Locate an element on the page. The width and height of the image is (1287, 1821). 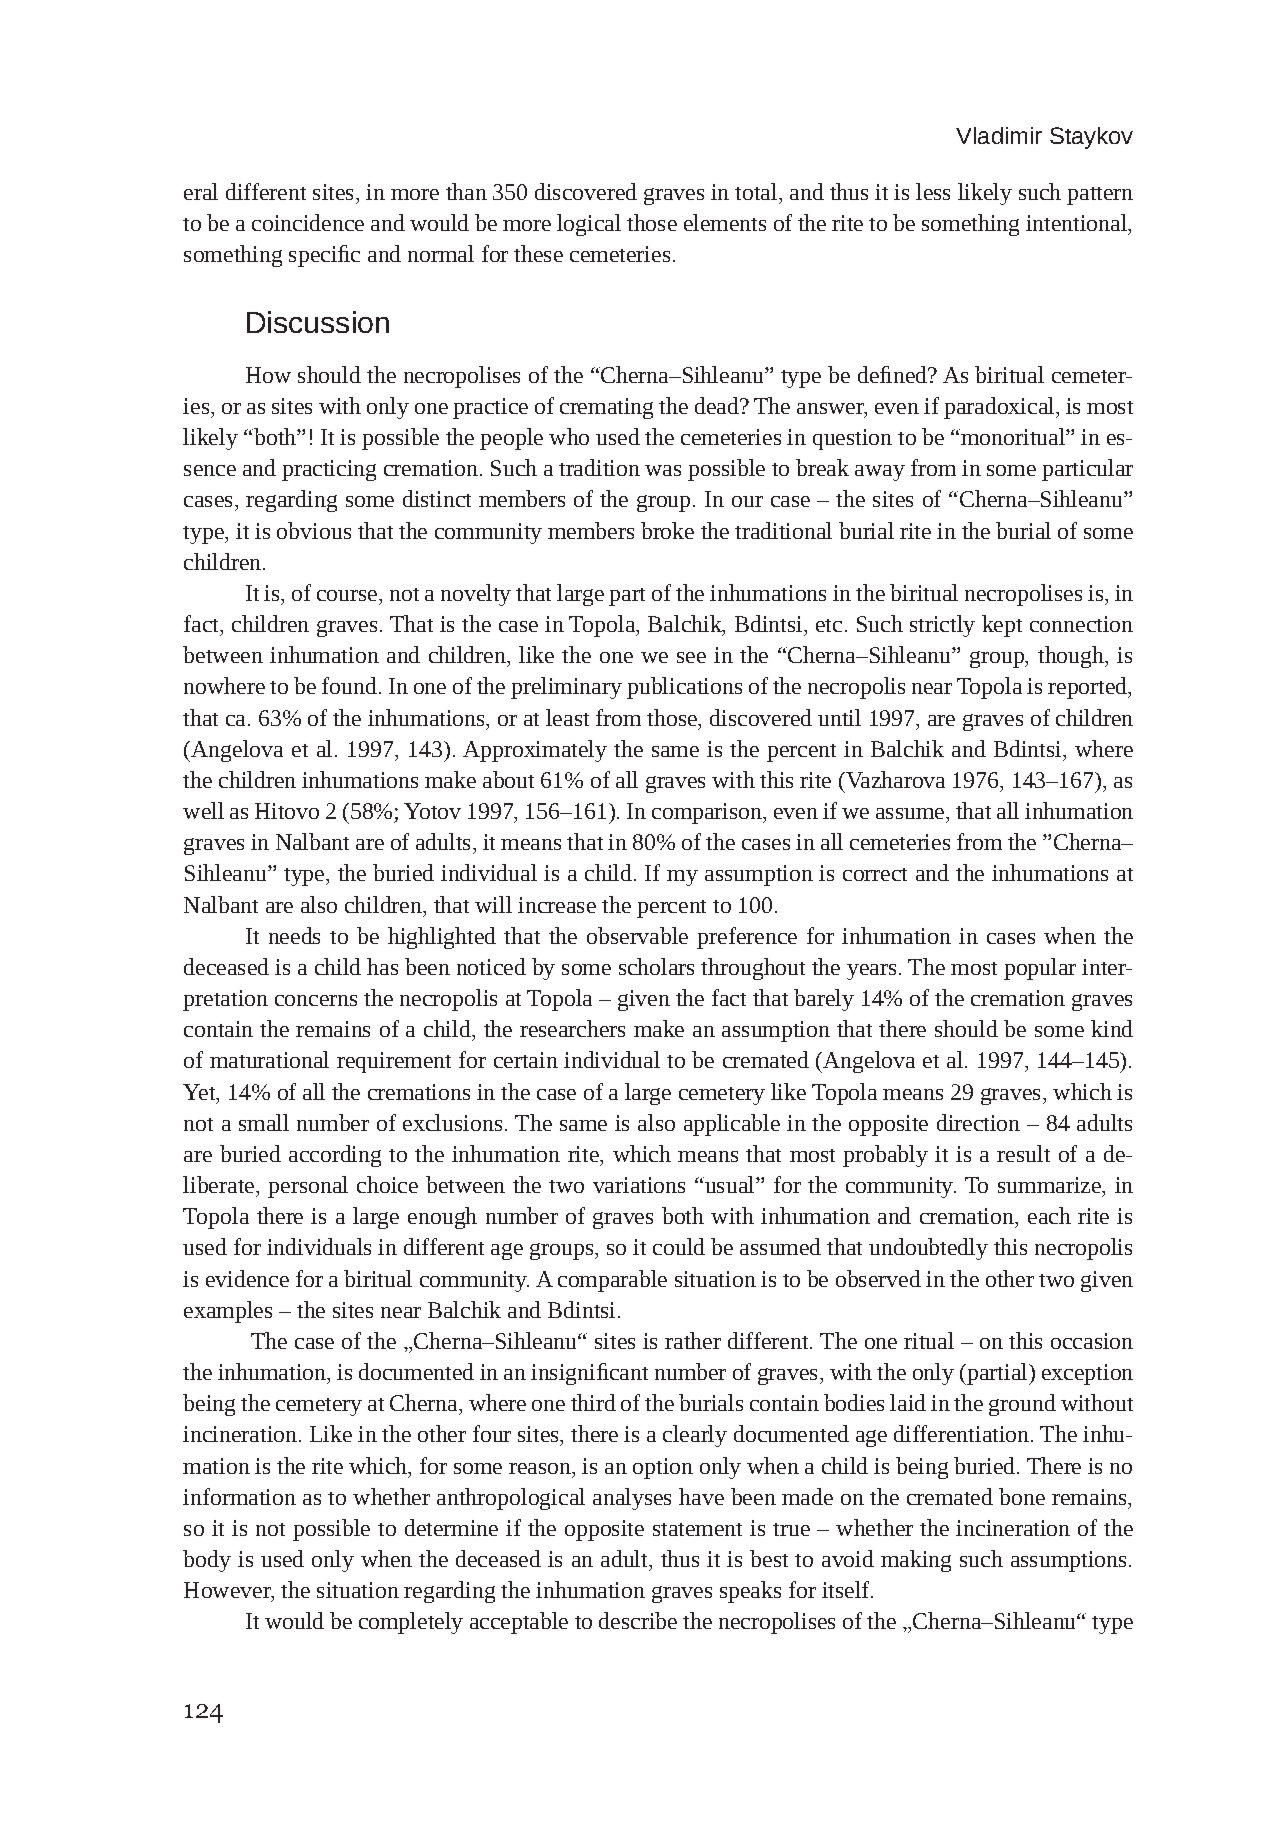
coincidence is located at coordinates (308, 222).
